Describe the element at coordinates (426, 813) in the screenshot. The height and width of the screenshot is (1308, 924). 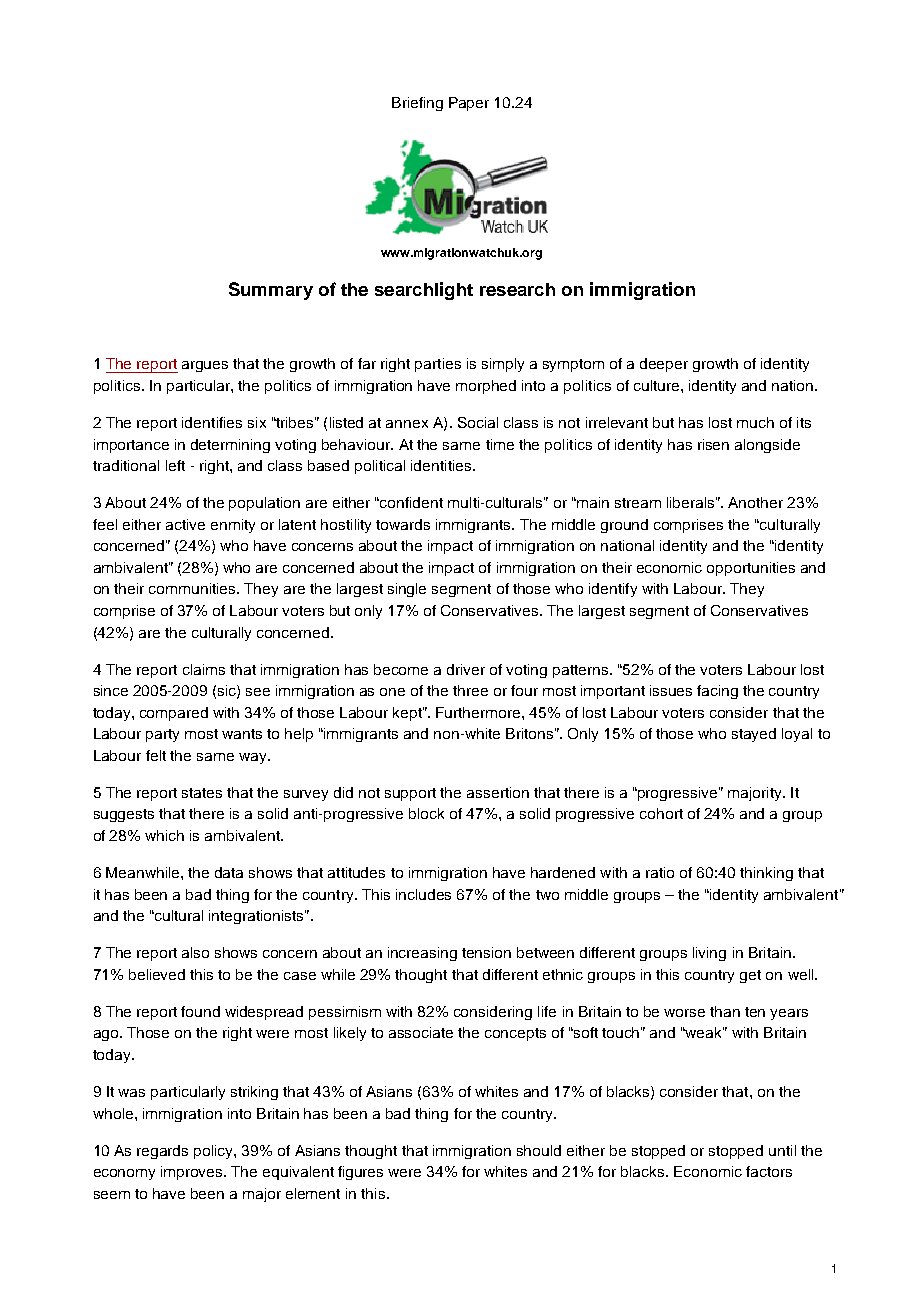
I see `block` at that location.
